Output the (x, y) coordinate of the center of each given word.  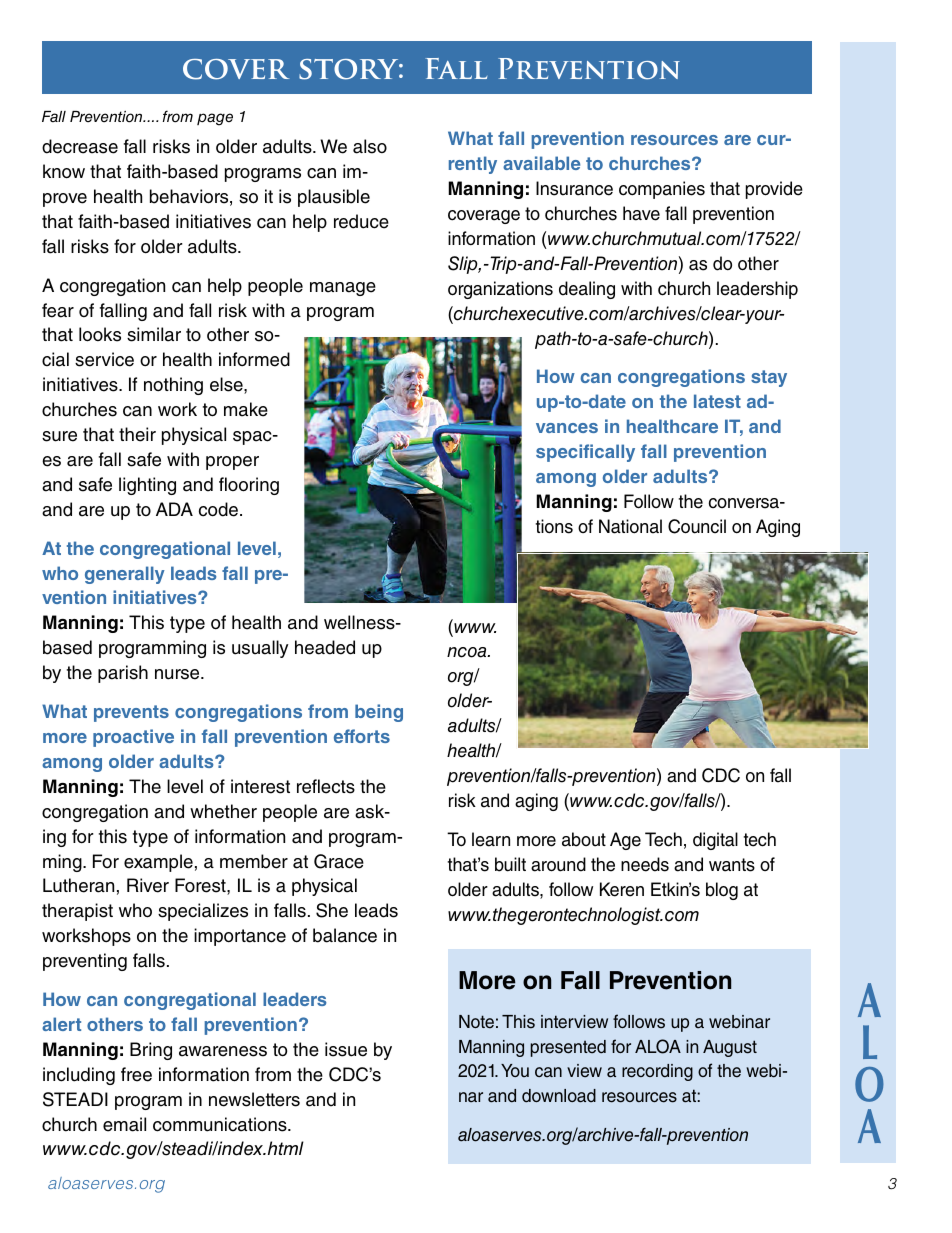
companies (662, 190)
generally (125, 575)
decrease (80, 146)
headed (325, 647)
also (370, 146)
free (136, 1074)
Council (697, 526)
